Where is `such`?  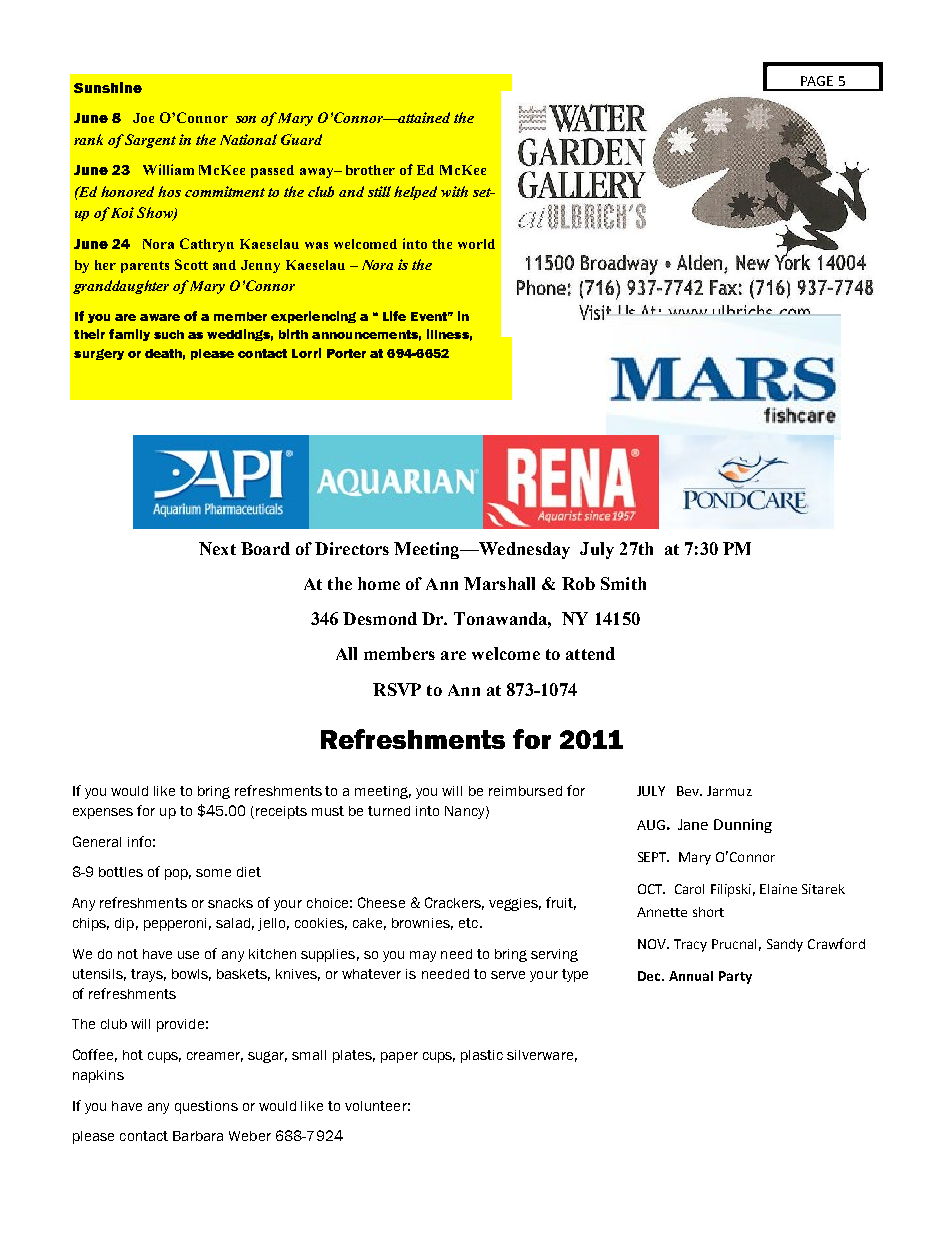 such is located at coordinates (169, 334).
